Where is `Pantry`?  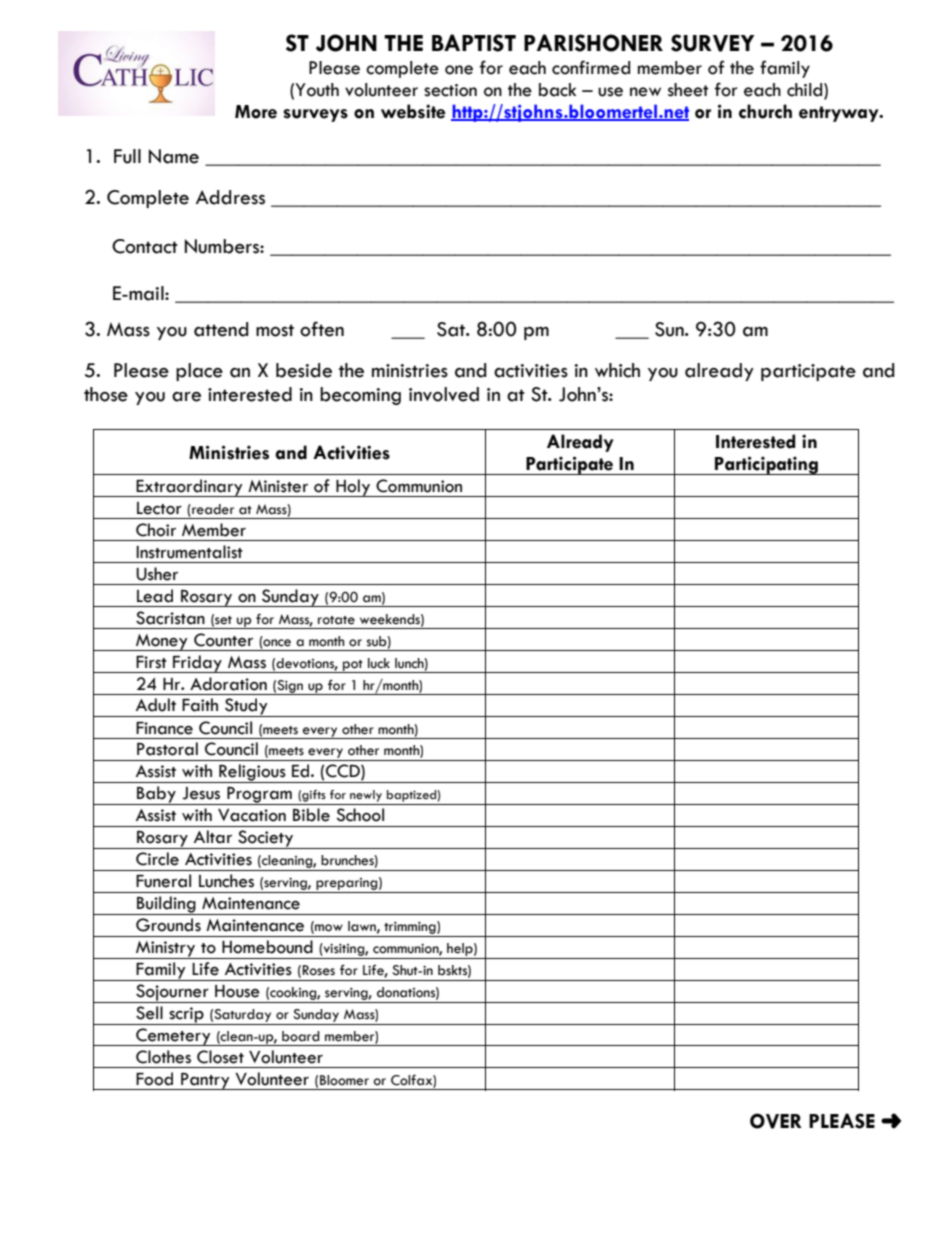 Pantry is located at coordinates (205, 1081).
